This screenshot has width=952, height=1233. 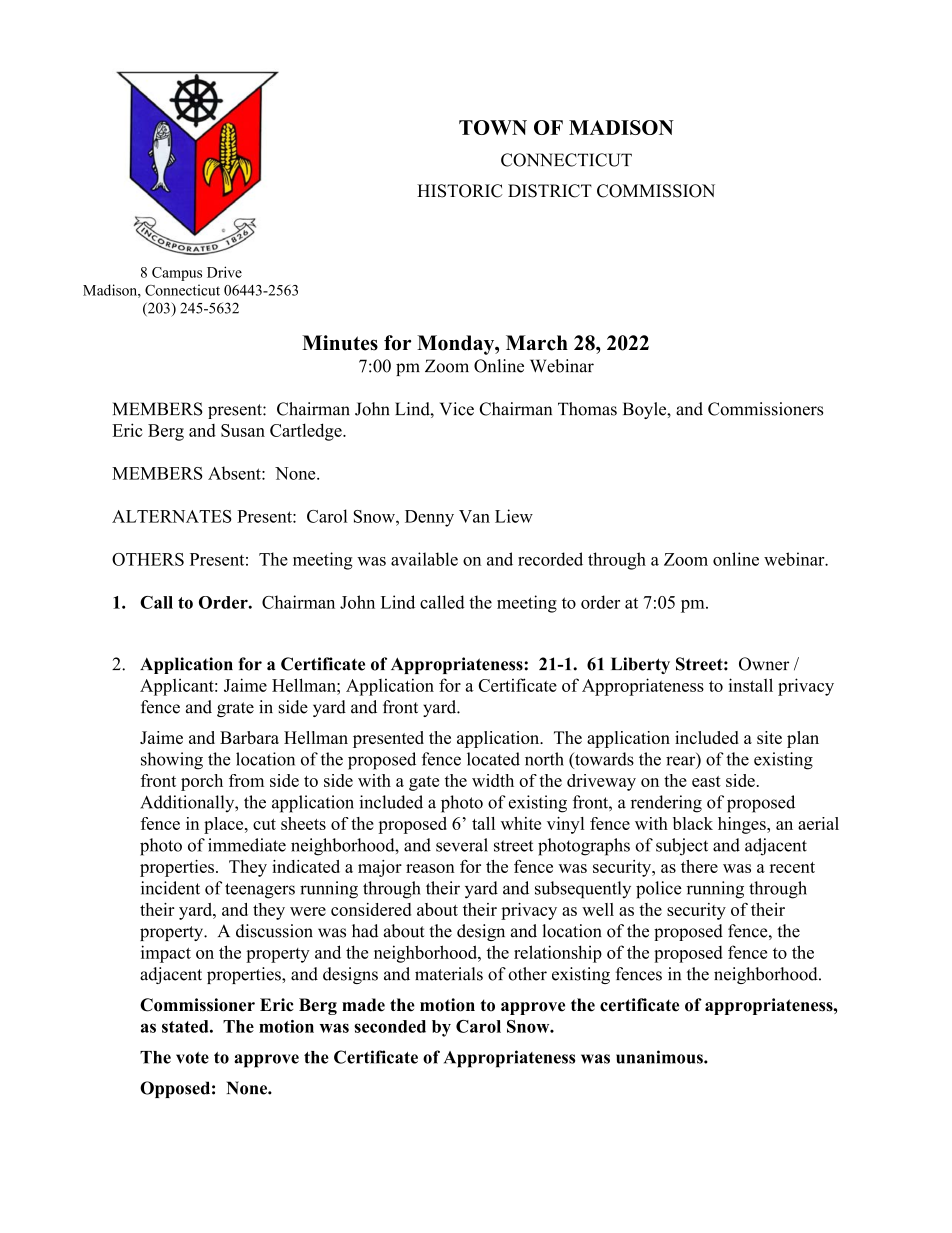 I want to click on located, so click(x=493, y=759).
